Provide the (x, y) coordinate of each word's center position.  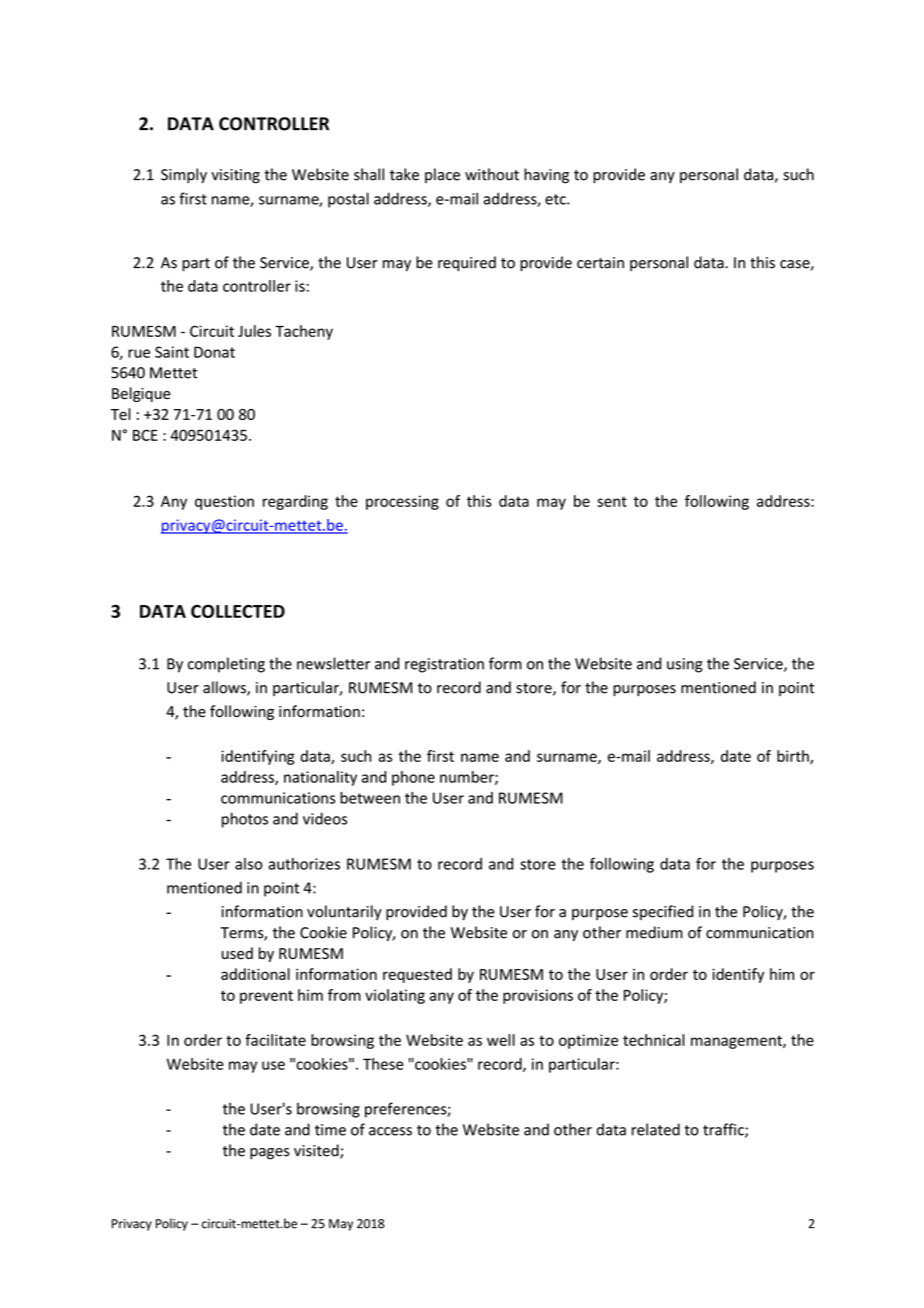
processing (402, 502)
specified (663, 912)
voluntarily (344, 912)
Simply (184, 175)
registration (444, 665)
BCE (145, 435)
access (390, 1131)
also (248, 864)
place (442, 175)
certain (600, 263)
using (685, 665)
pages (270, 1154)
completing (226, 665)
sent (612, 501)
